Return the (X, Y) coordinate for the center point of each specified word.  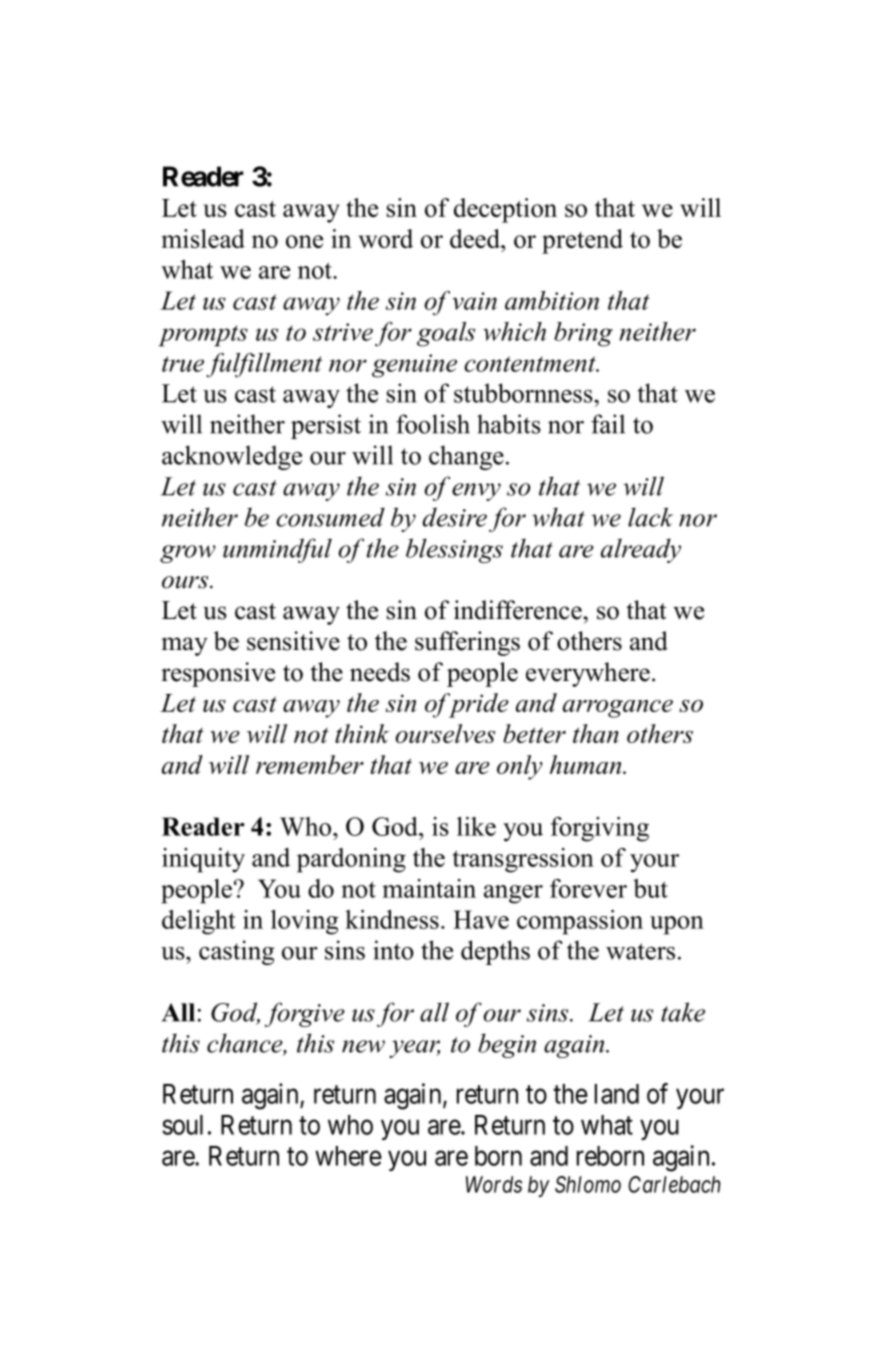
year (414, 1049)
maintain (429, 888)
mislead (203, 238)
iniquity (203, 860)
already (641, 550)
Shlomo (588, 1184)
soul (182, 1125)
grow (188, 554)
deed (476, 238)
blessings (454, 550)
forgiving (600, 829)
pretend (582, 241)
